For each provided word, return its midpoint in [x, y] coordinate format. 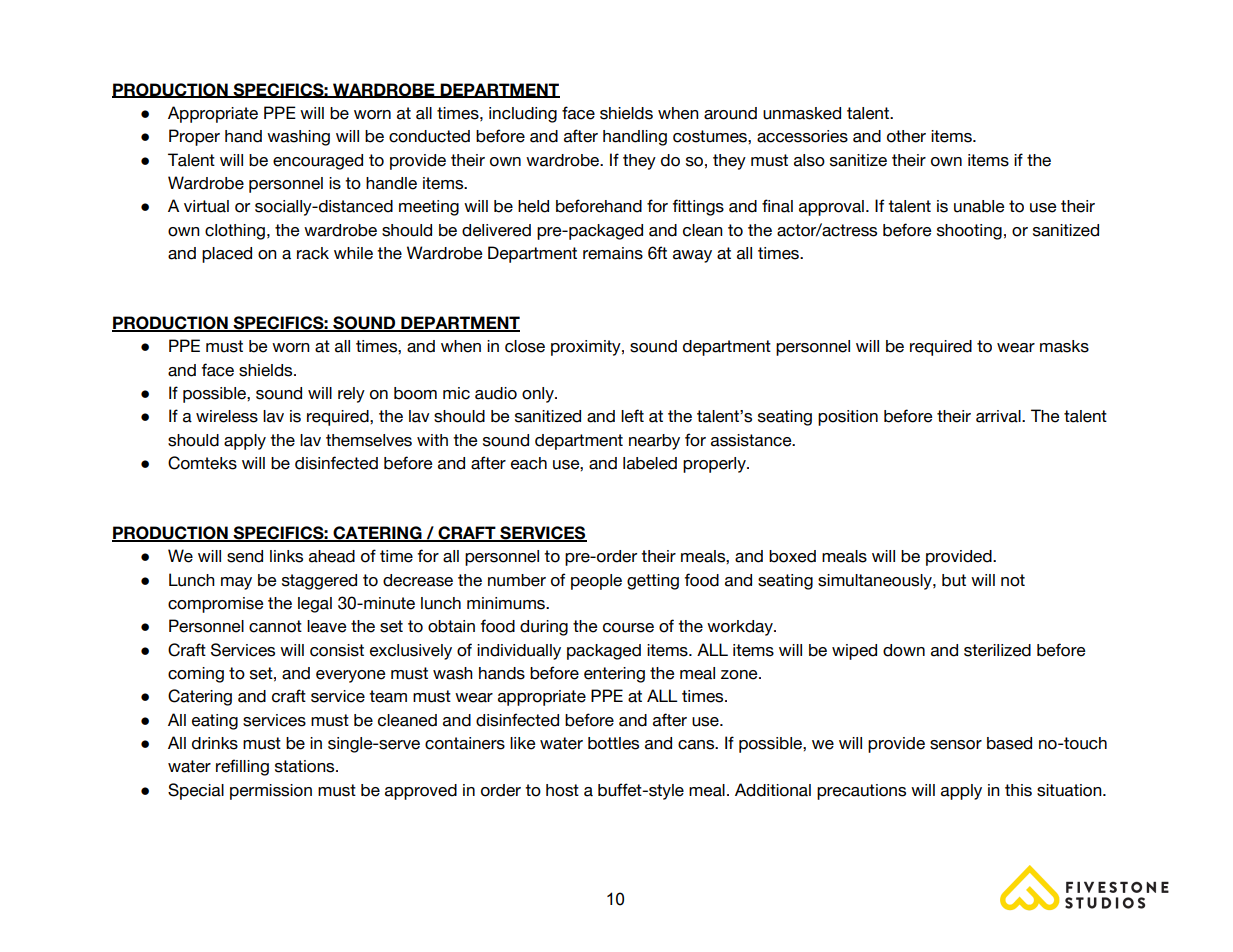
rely [351, 395]
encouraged [318, 162]
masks [1064, 346]
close [525, 346]
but [954, 580]
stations [306, 766]
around [730, 113]
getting [653, 582]
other [906, 136]
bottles [613, 743]
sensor [956, 745]
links [286, 556]
